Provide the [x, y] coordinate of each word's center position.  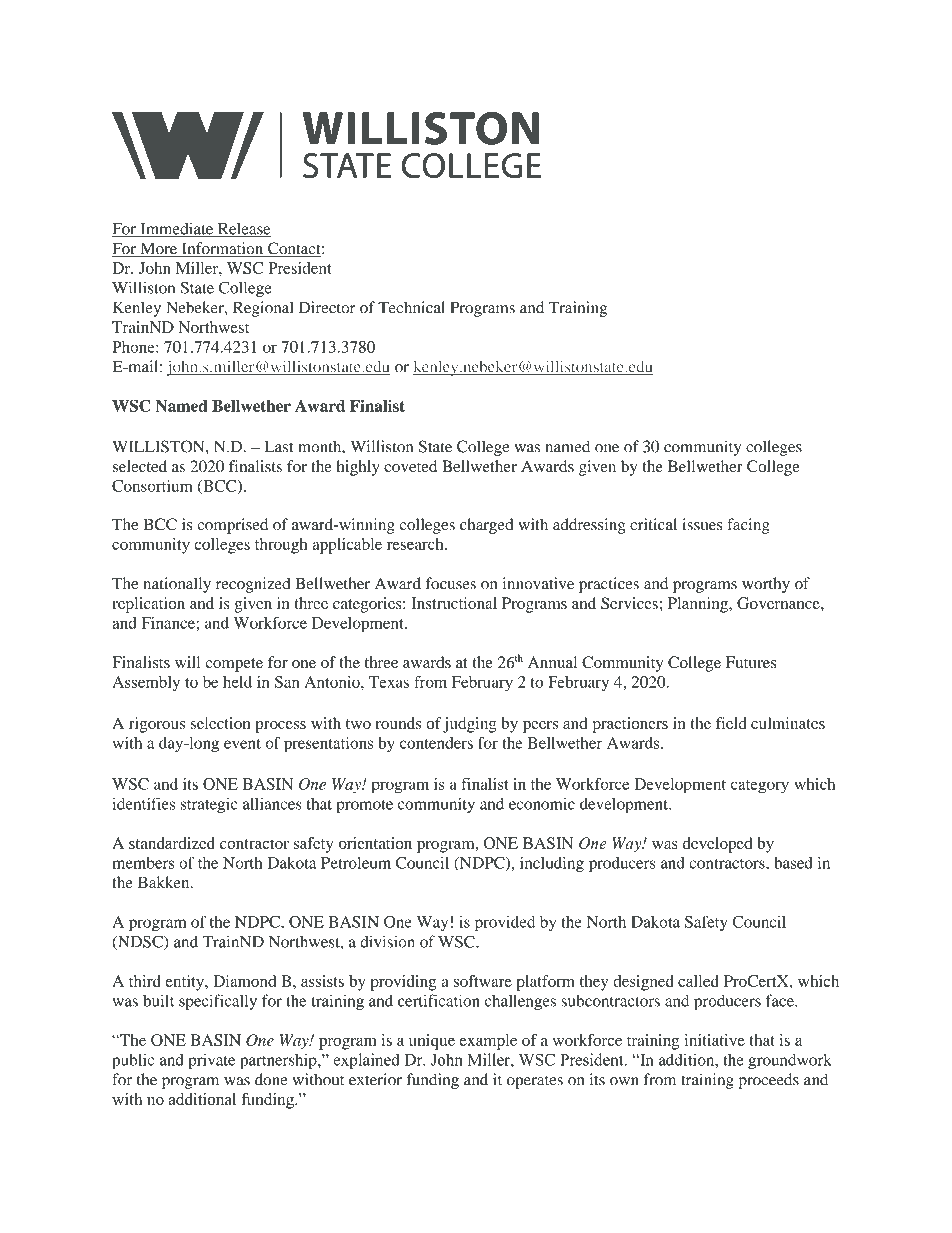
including [552, 864]
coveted [410, 466]
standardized [172, 843]
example [488, 1042]
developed [717, 845]
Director [327, 307]
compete [234, 665]
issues [702, 524]
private [211, 1061]
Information [222, 249]
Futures [751, 662]
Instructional [454, 603]
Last [279, 446]
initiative [715, 1040]
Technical [411, 307]
